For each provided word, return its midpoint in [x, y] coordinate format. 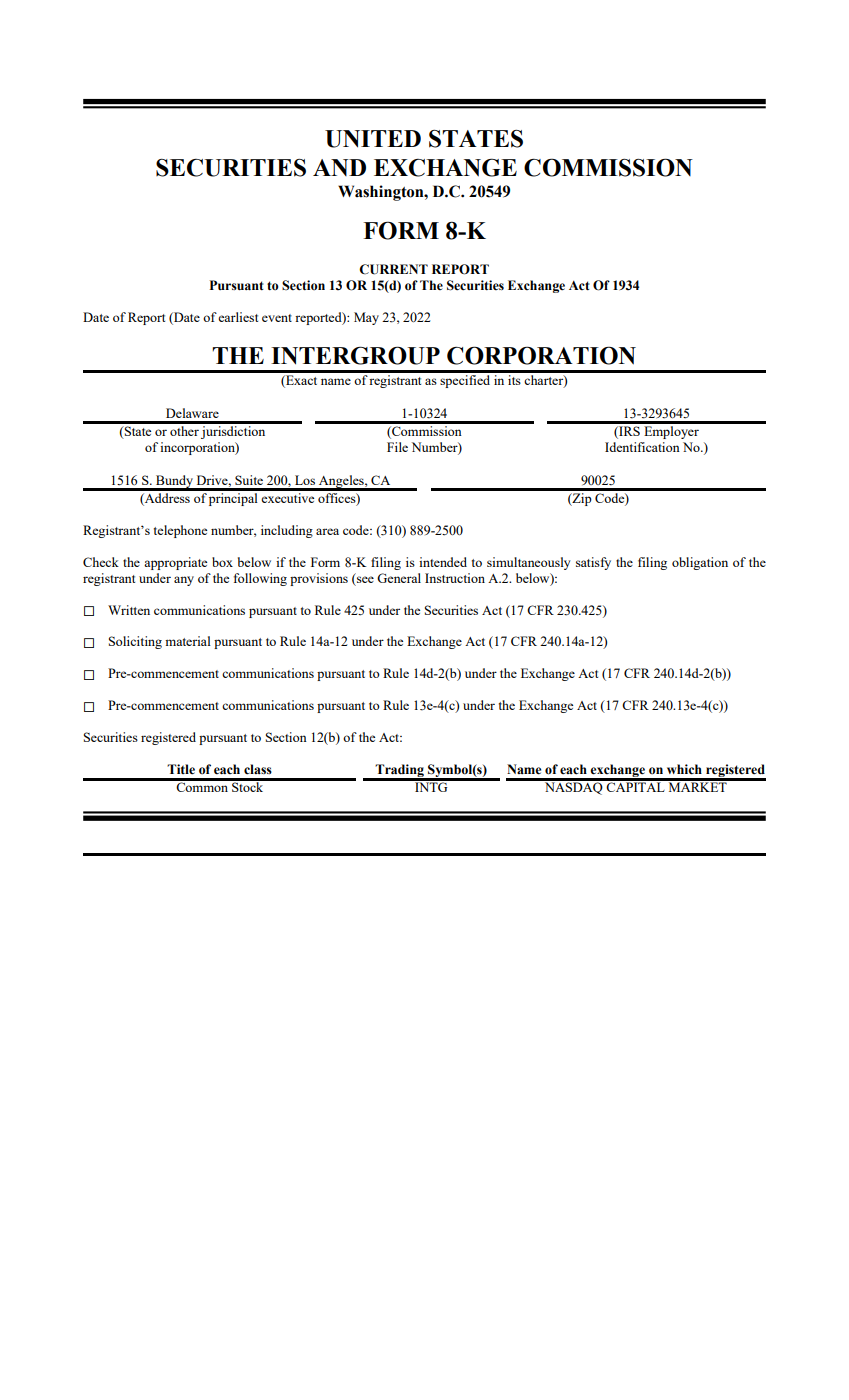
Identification [642, 447]
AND [339, 167]
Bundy [174, 482]
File [397, 447]
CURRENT [393, 269]
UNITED [373, 139]
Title [181, 769]
